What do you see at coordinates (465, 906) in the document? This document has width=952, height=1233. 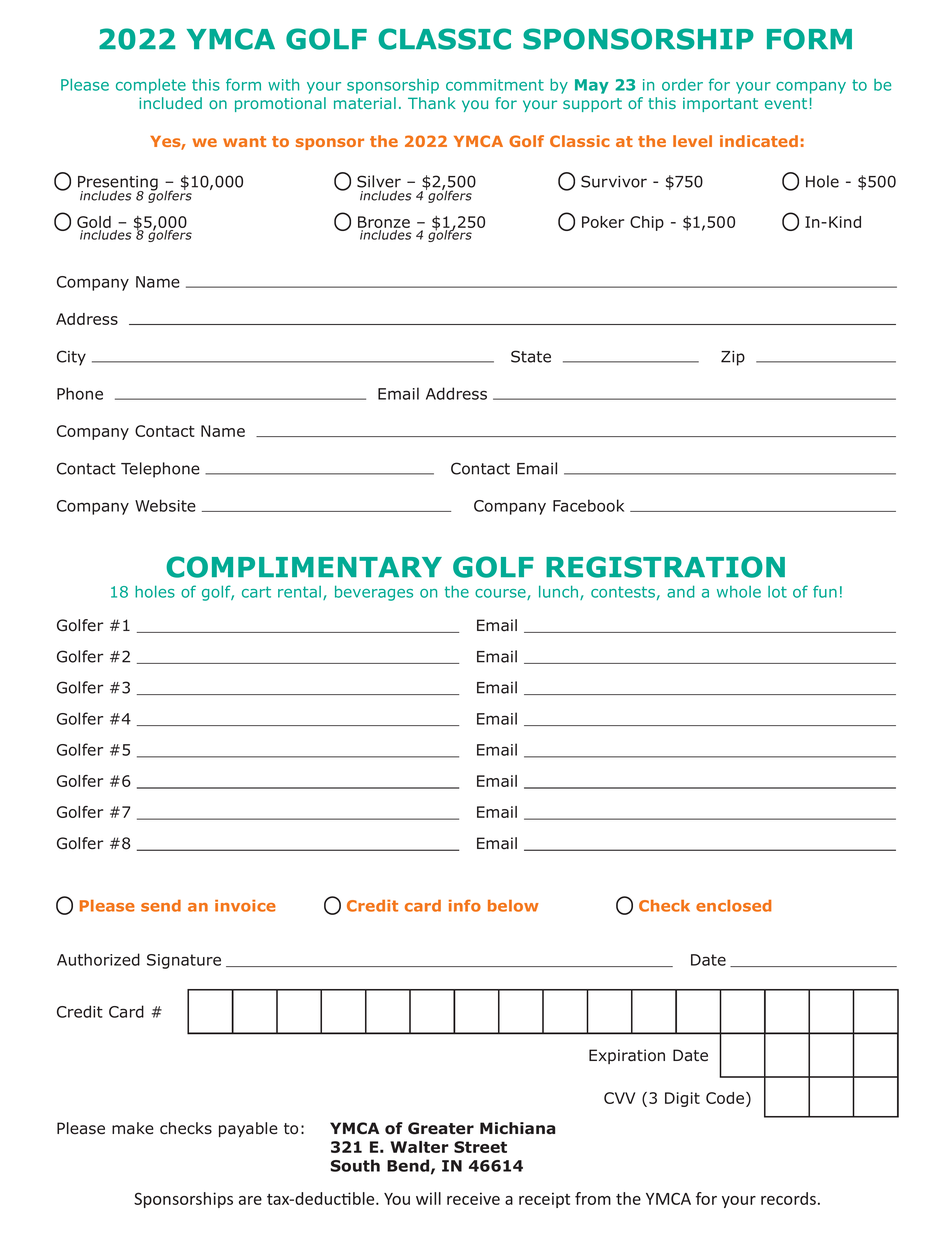 I see `info` at bounding box center [465, 906].
